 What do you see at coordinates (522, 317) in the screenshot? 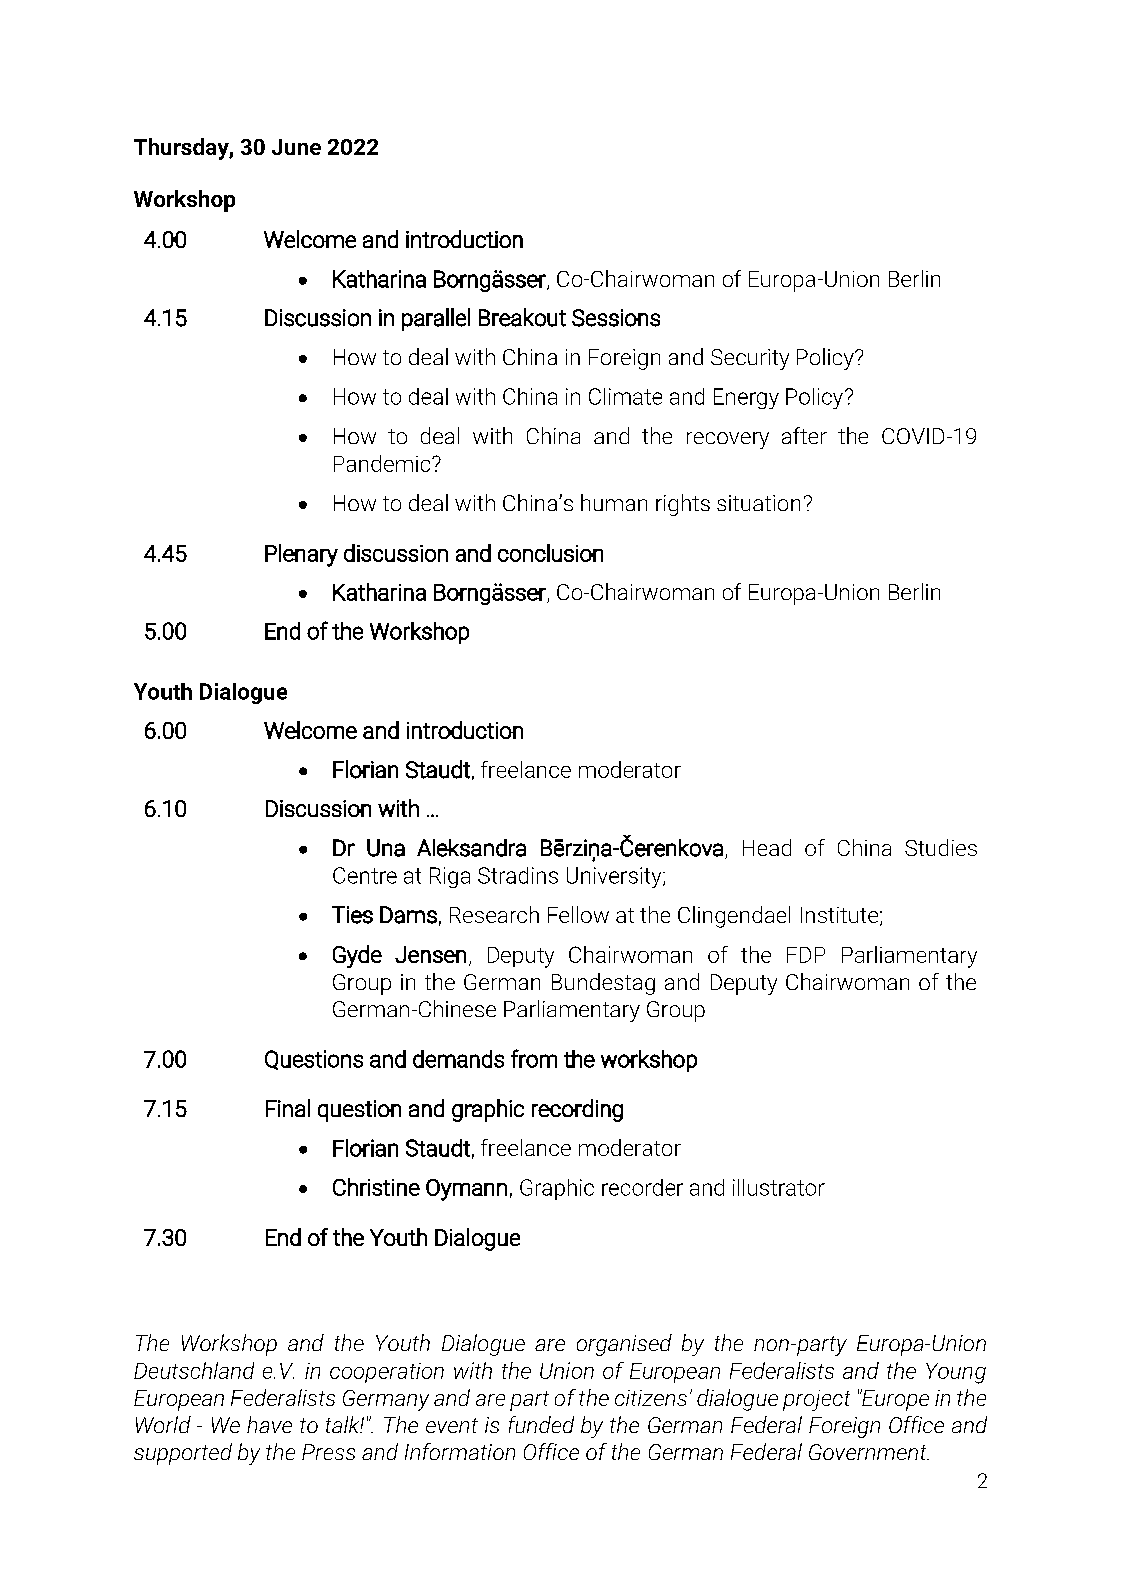
I see `Breakout` at bounding box center [522, 317].
